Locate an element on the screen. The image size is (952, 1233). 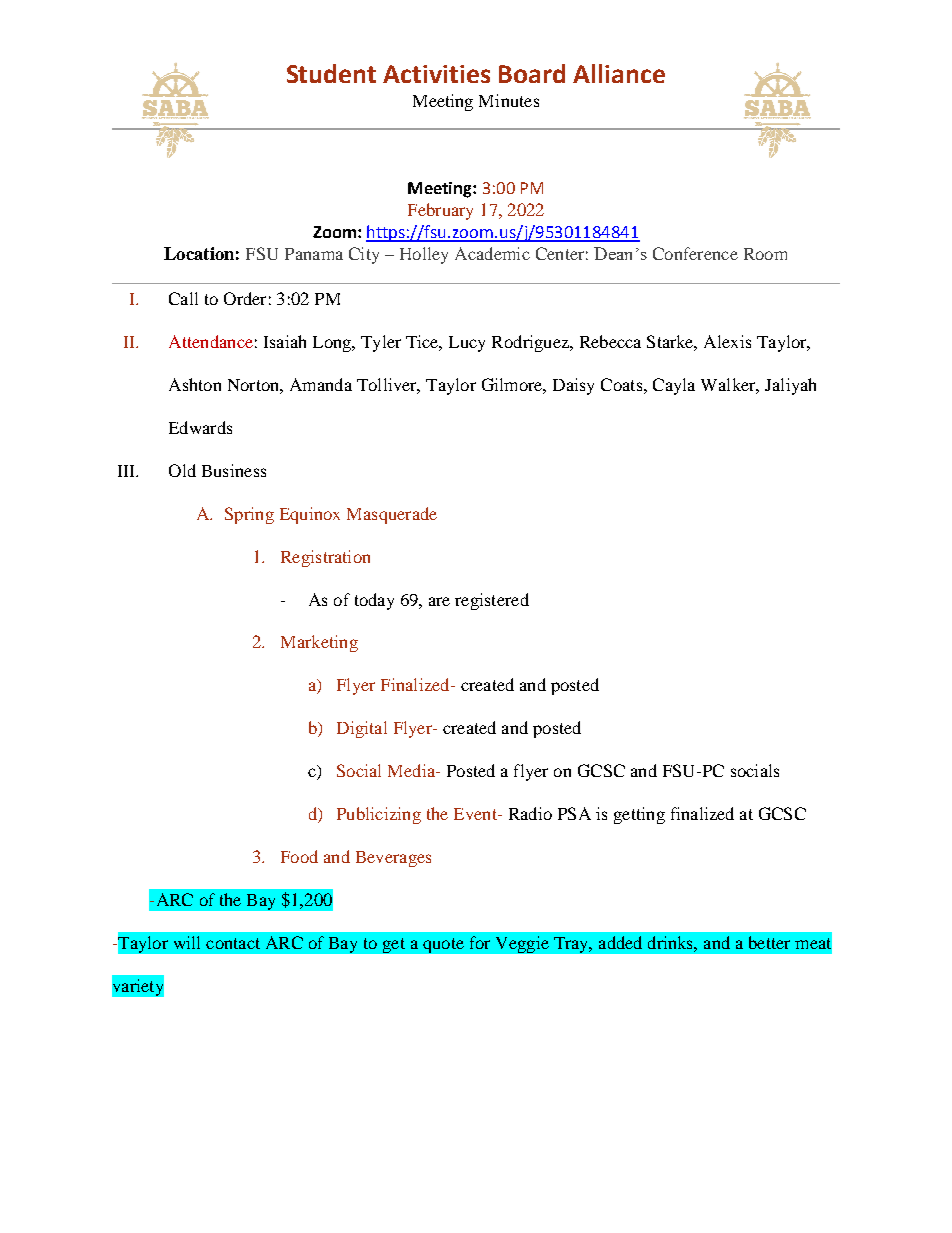
Alliance is located at coordinates (619, 73).
